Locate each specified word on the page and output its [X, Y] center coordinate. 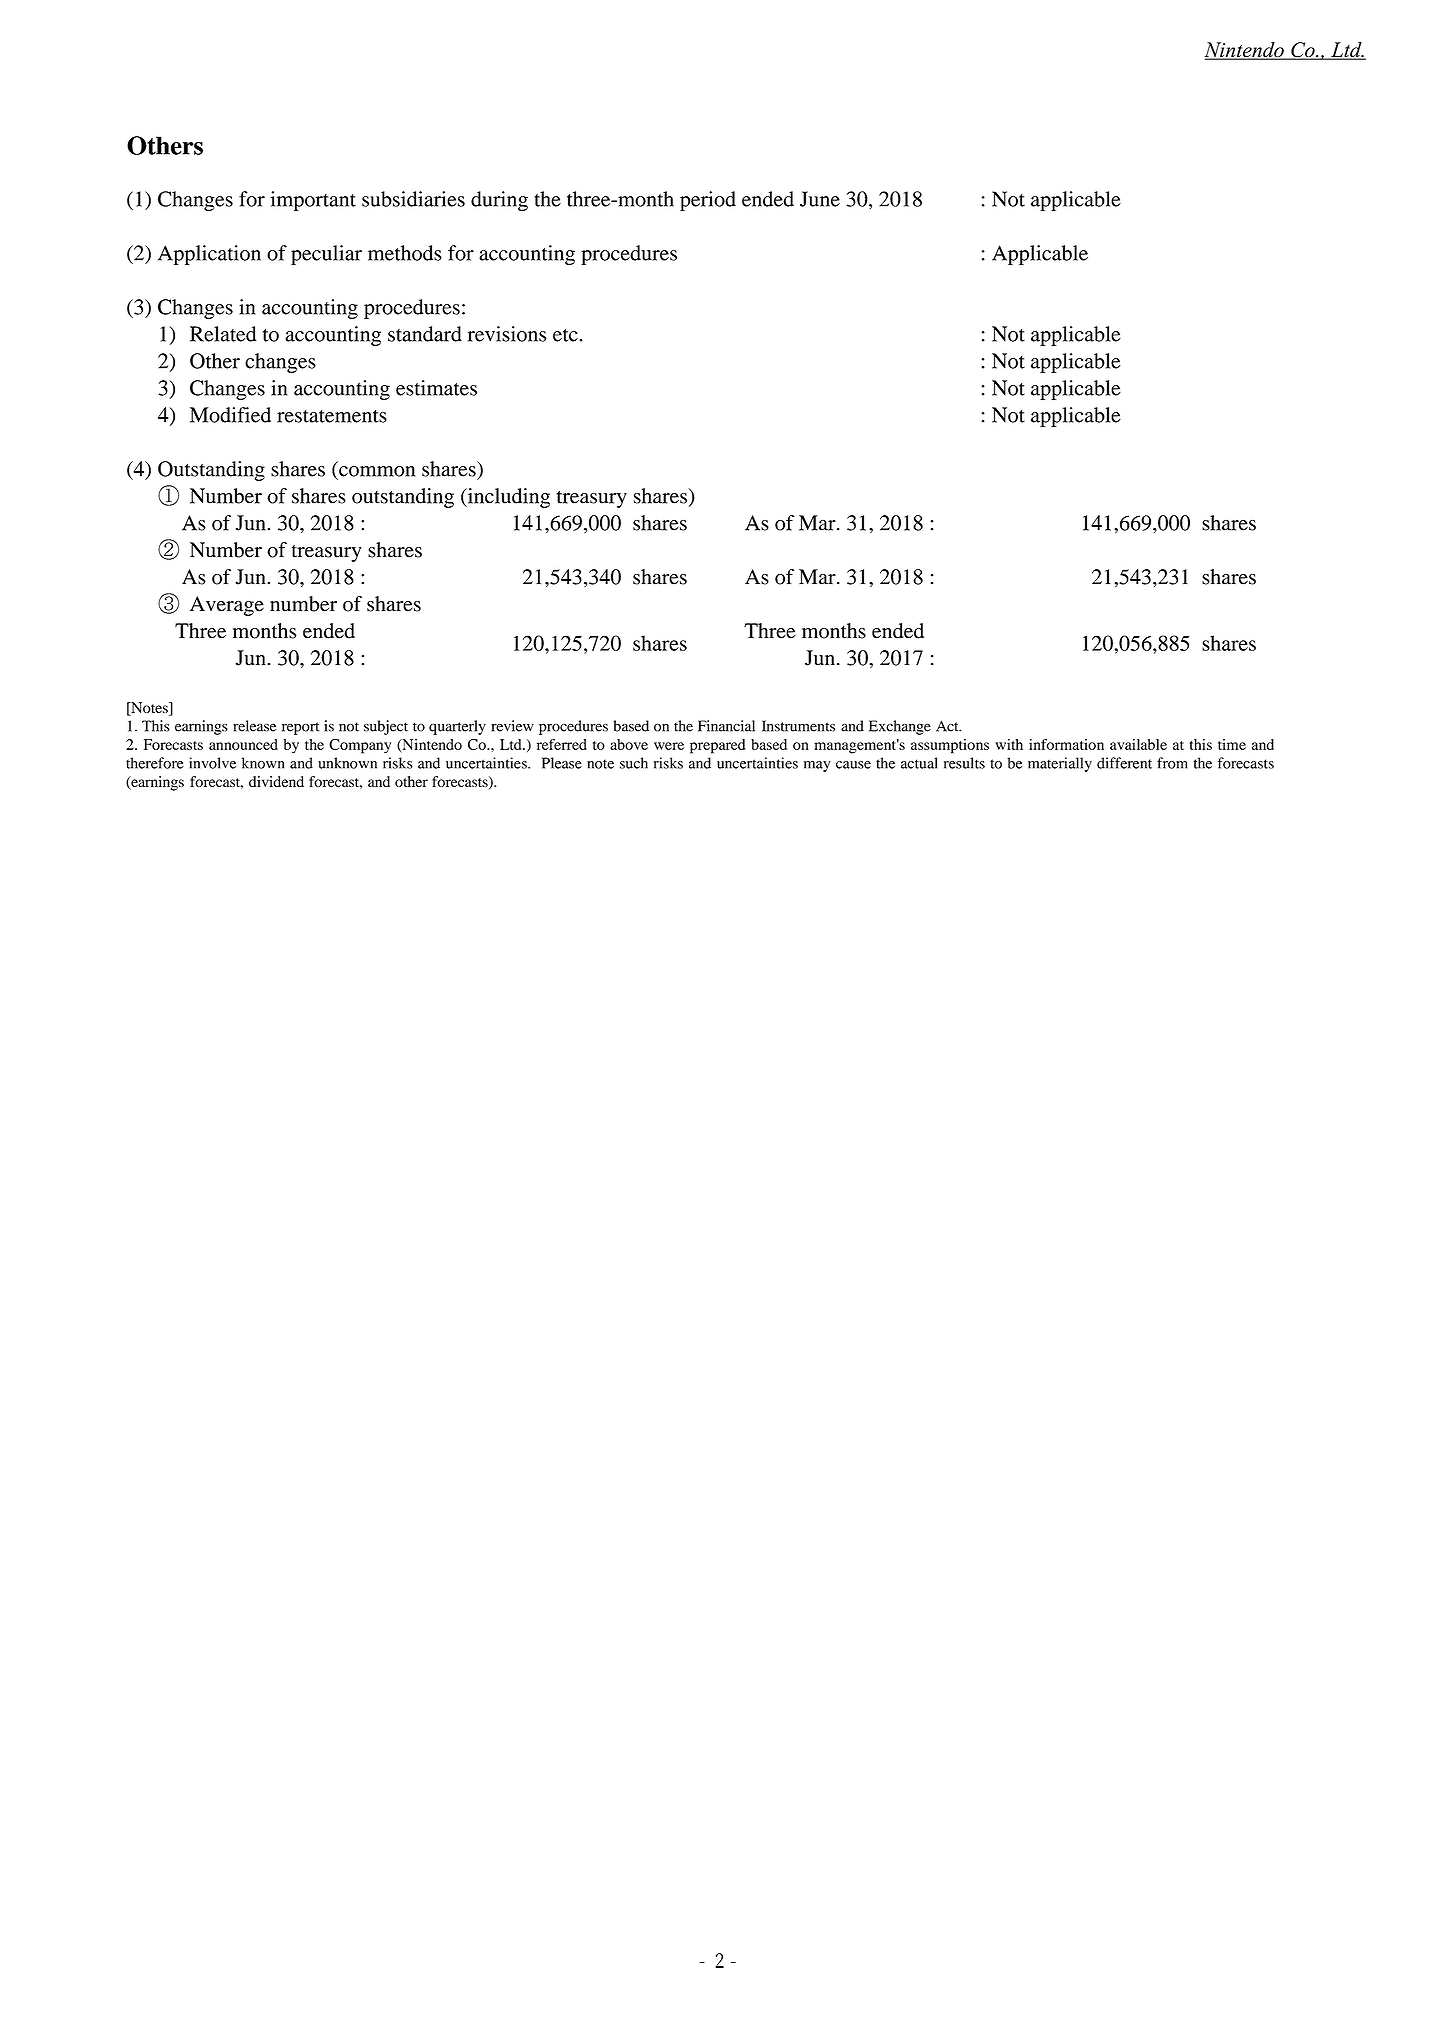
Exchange [900, 727]
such [634, 763]
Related [223, 334]
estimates [436, 388]
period [708, 201]
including [507, 498]
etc [565, 335]
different [1124, 763]
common [377, 471]
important [313, 201]
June [820, 199]
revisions [507, 334]
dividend [276, 781]
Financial [726, 726]
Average [227, 606]
